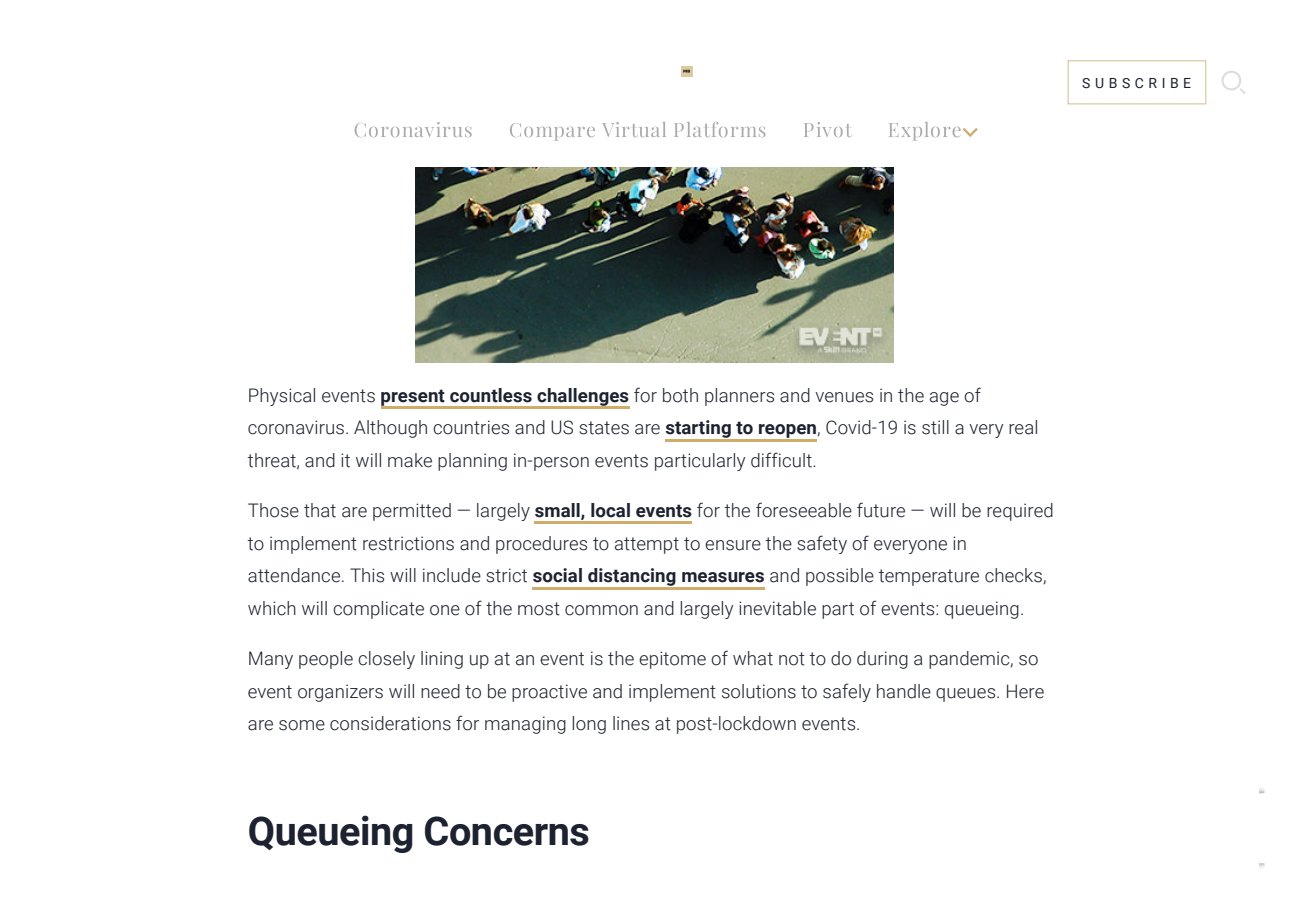  Describe the element at coordinates (904, 691) in the image. I see `handle` at that location.
